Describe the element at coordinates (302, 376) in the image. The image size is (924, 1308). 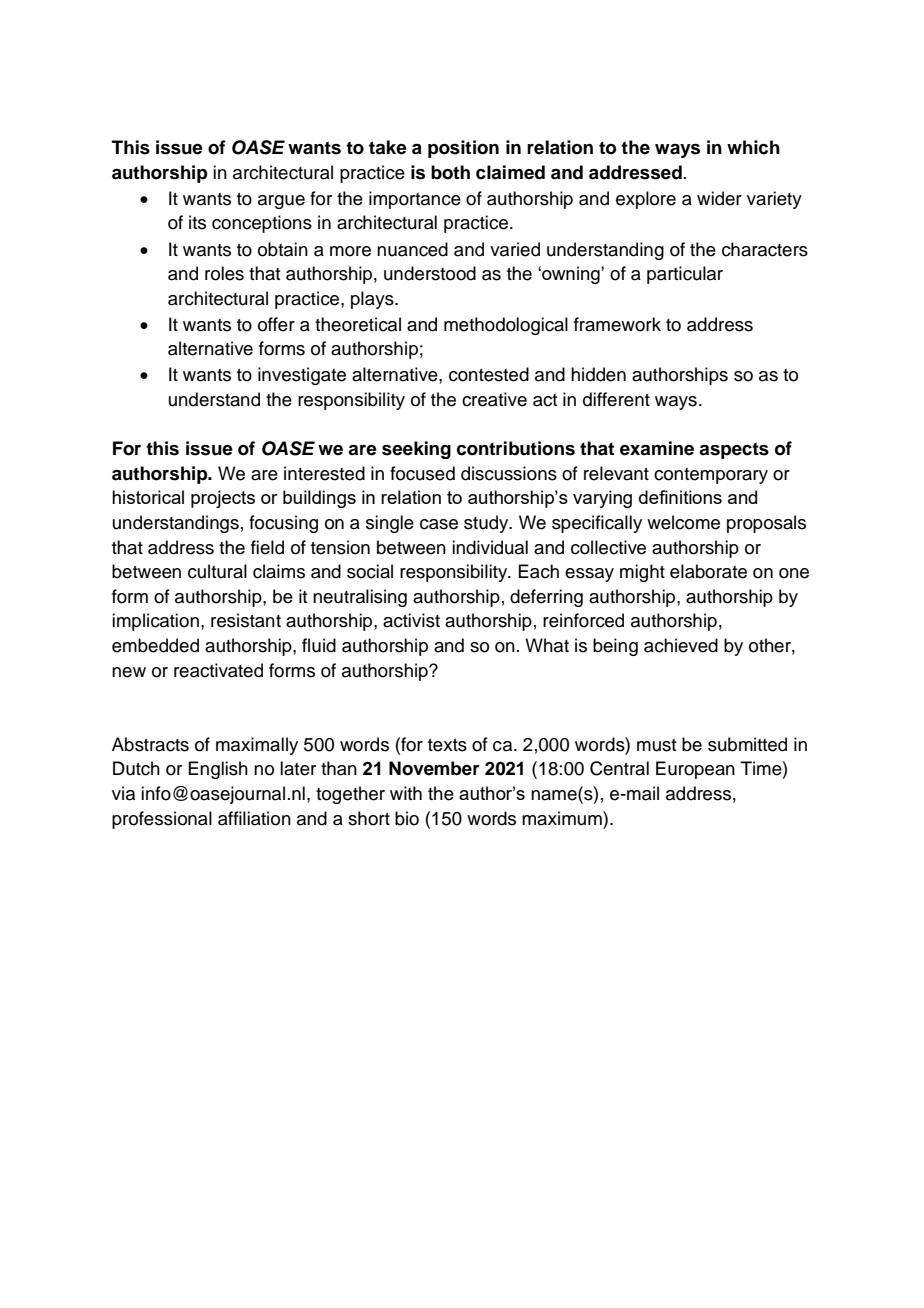
I see `investigate` at that location.
